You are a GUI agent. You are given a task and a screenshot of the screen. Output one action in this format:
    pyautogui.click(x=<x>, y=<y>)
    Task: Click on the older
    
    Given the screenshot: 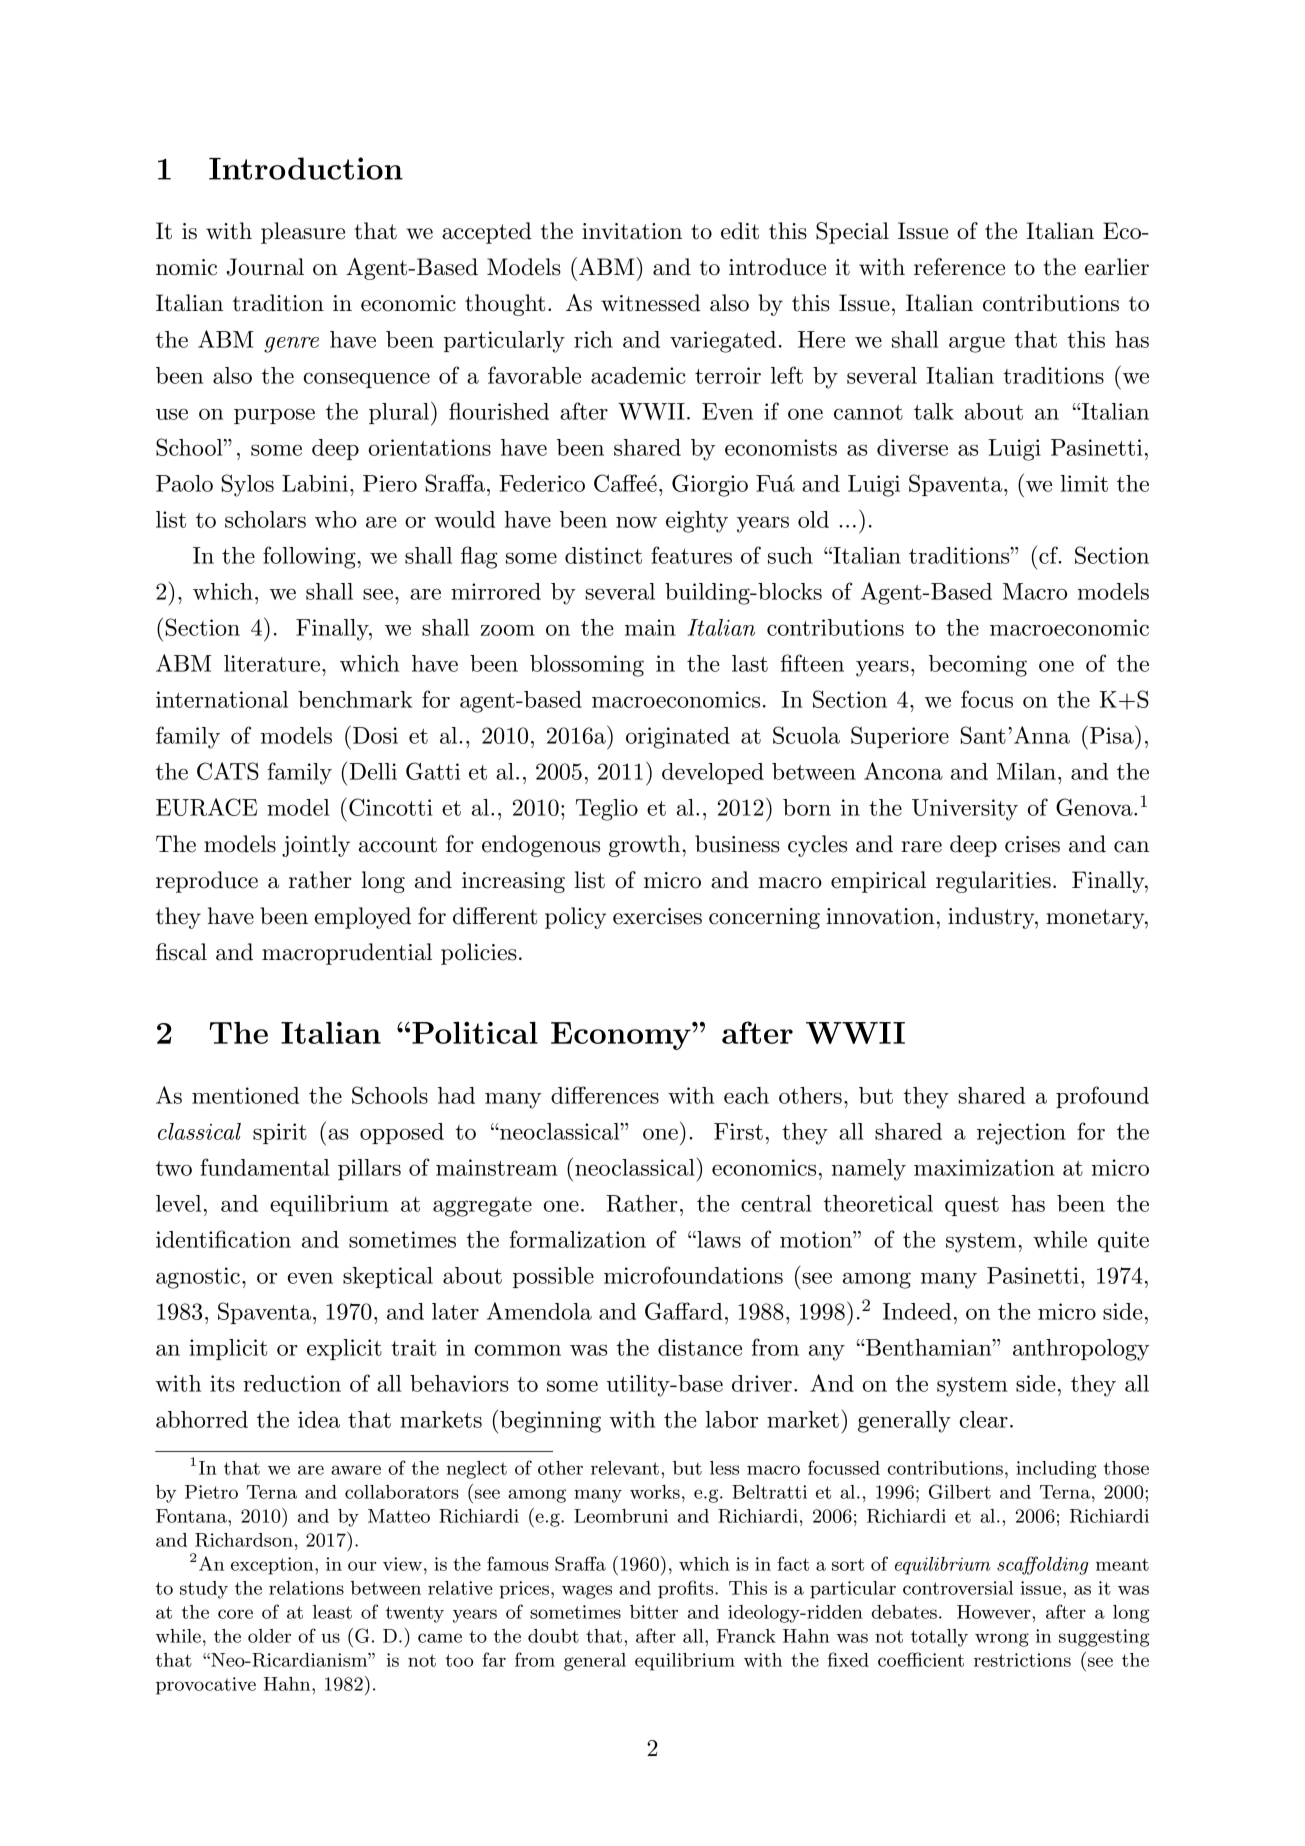 What is the action you would take?
    pyautogui.click(x=269, y=1636)
